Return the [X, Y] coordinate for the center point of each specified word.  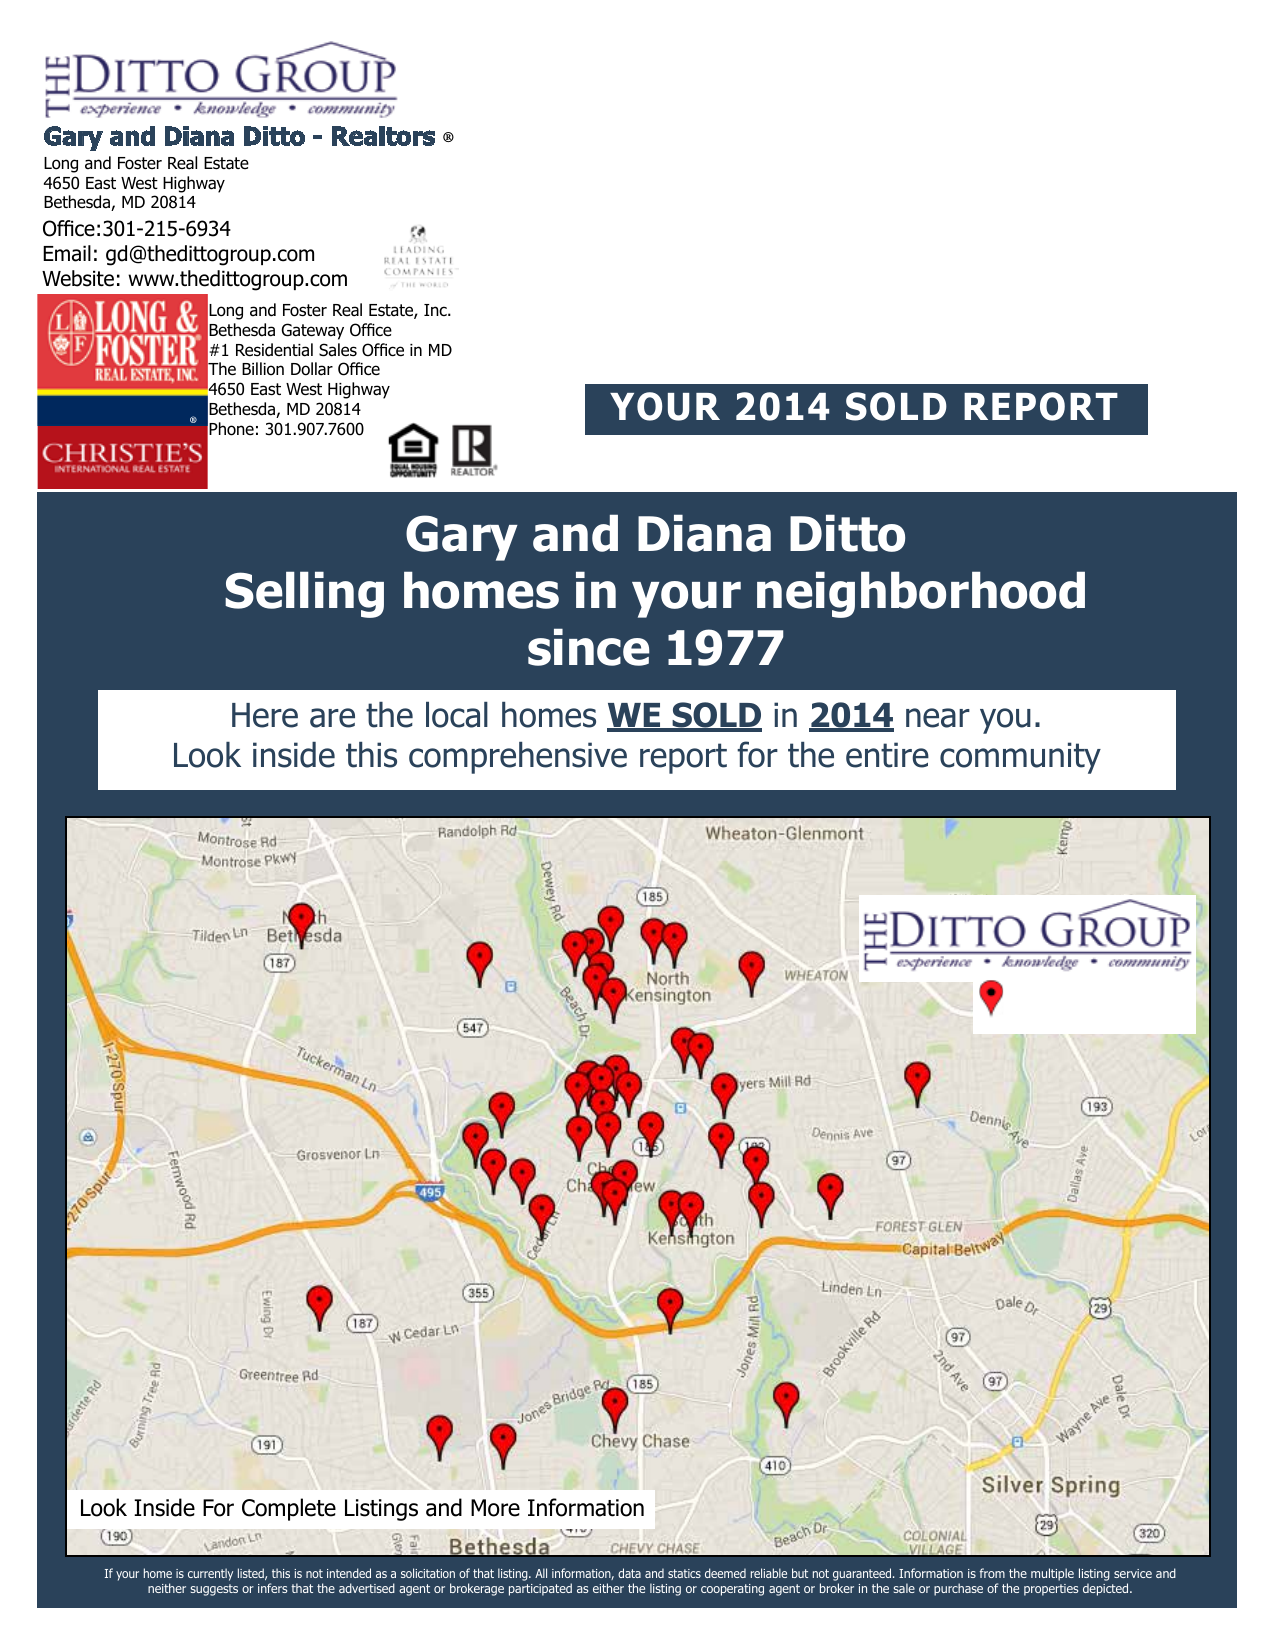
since [589, 647]
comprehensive [518, 758]
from [992, 1573]
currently [210, 1574]
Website [78, 278]
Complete [289, 1509]
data [629, 1573]
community [1020, 758]
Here [265, 715]
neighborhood [921, 594]
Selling [304, 594]
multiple [1052, 1574]
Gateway [313, 331]
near [938, 718]
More [495, 1508]
